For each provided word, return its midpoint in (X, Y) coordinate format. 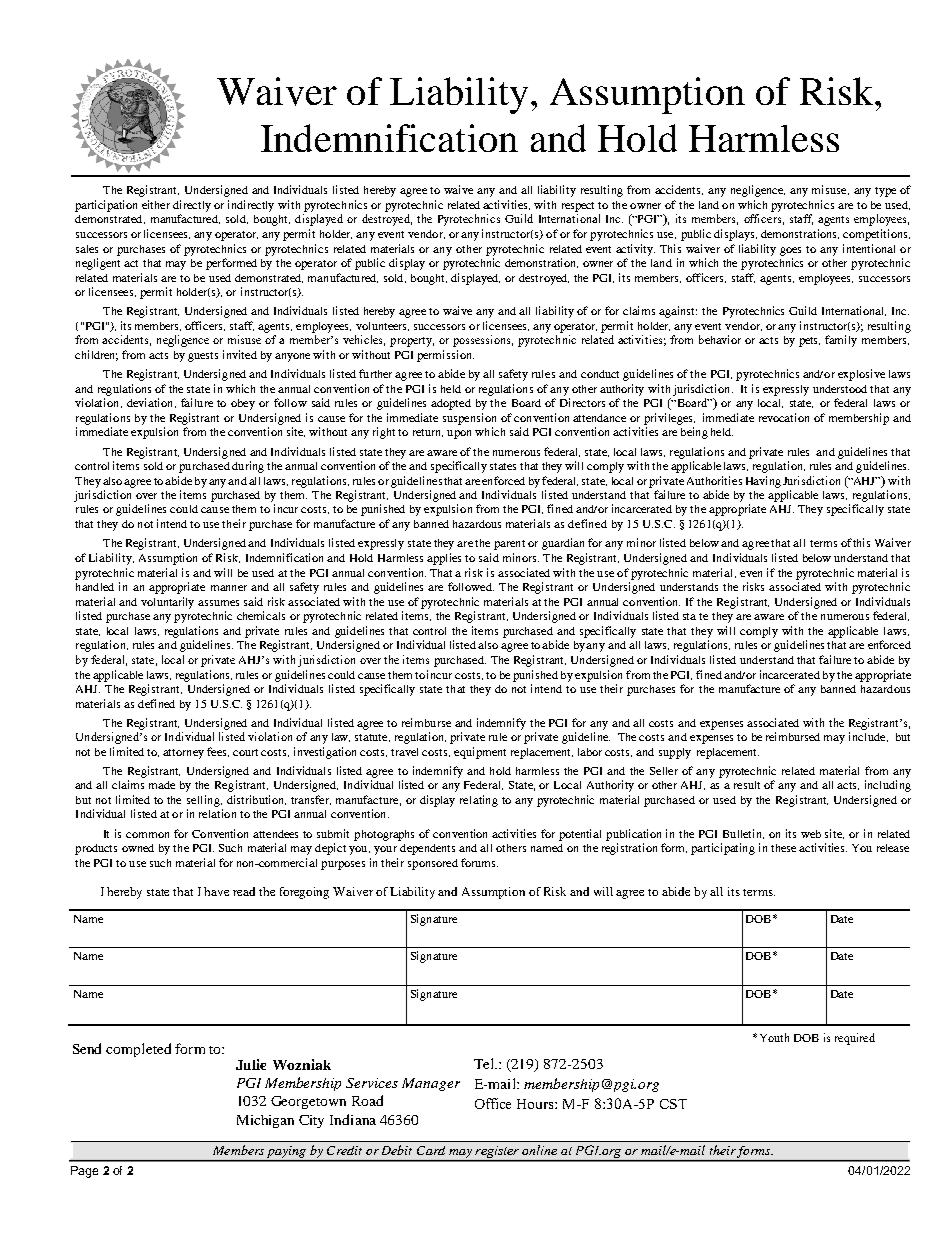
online (539, 1150)
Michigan (265, 1121)
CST (673, 1104)
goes (790, 251)
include (868, 737)
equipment (480, 753)
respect (578, 207)
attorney (183, 754)
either (156, 204)
